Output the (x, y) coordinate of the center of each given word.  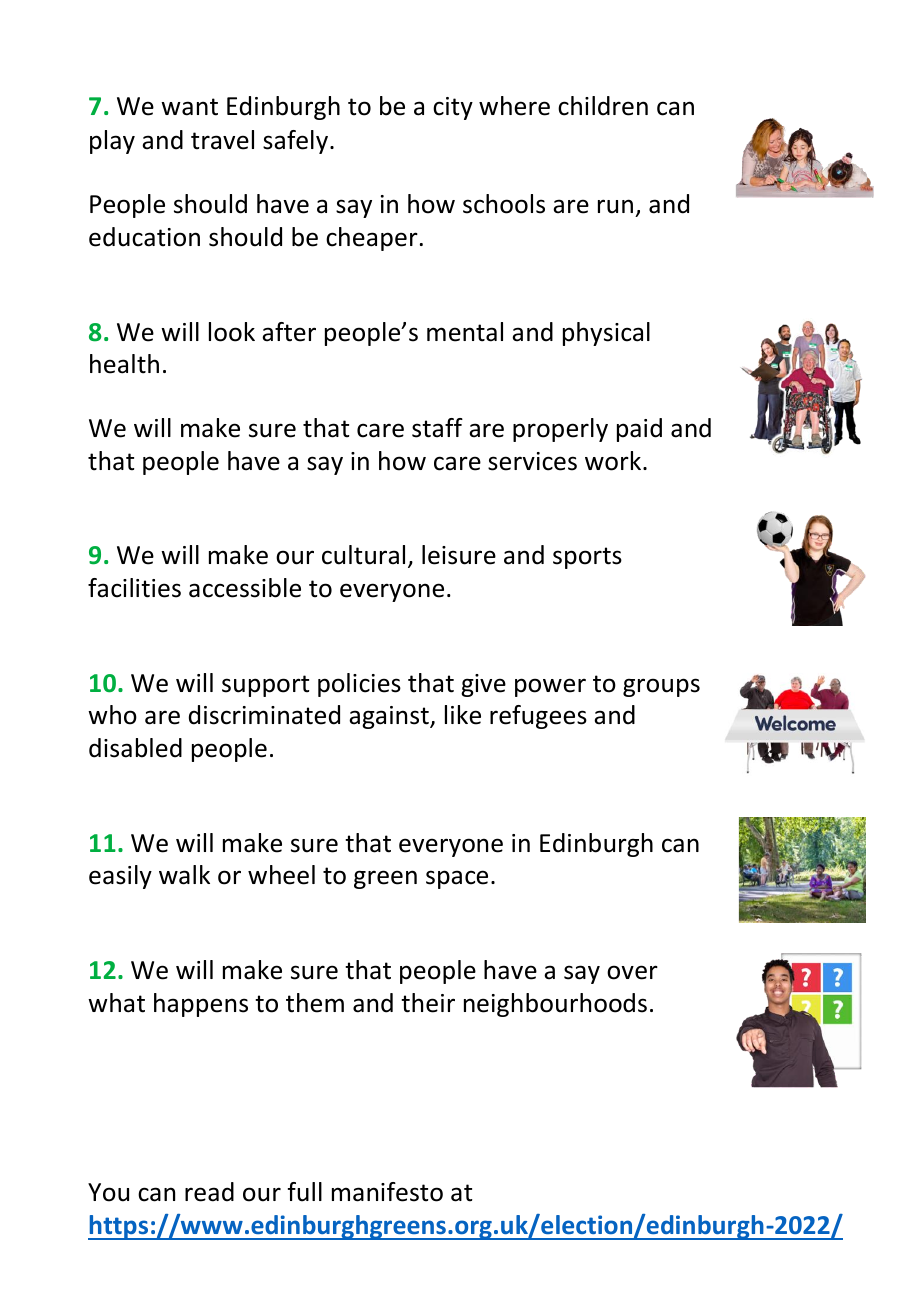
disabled (135, 748)
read (209, 1192)
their (428, 1003)
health (124, 364)
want (189, 107)
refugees (538, 717)
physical (606, 334)
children (603, 106)
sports (587, 558)
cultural (363, 555)
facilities (134, 588)
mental (465, 332)
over (632, 972)
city (453, 108)
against (390, 717)
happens (201, 1005)
